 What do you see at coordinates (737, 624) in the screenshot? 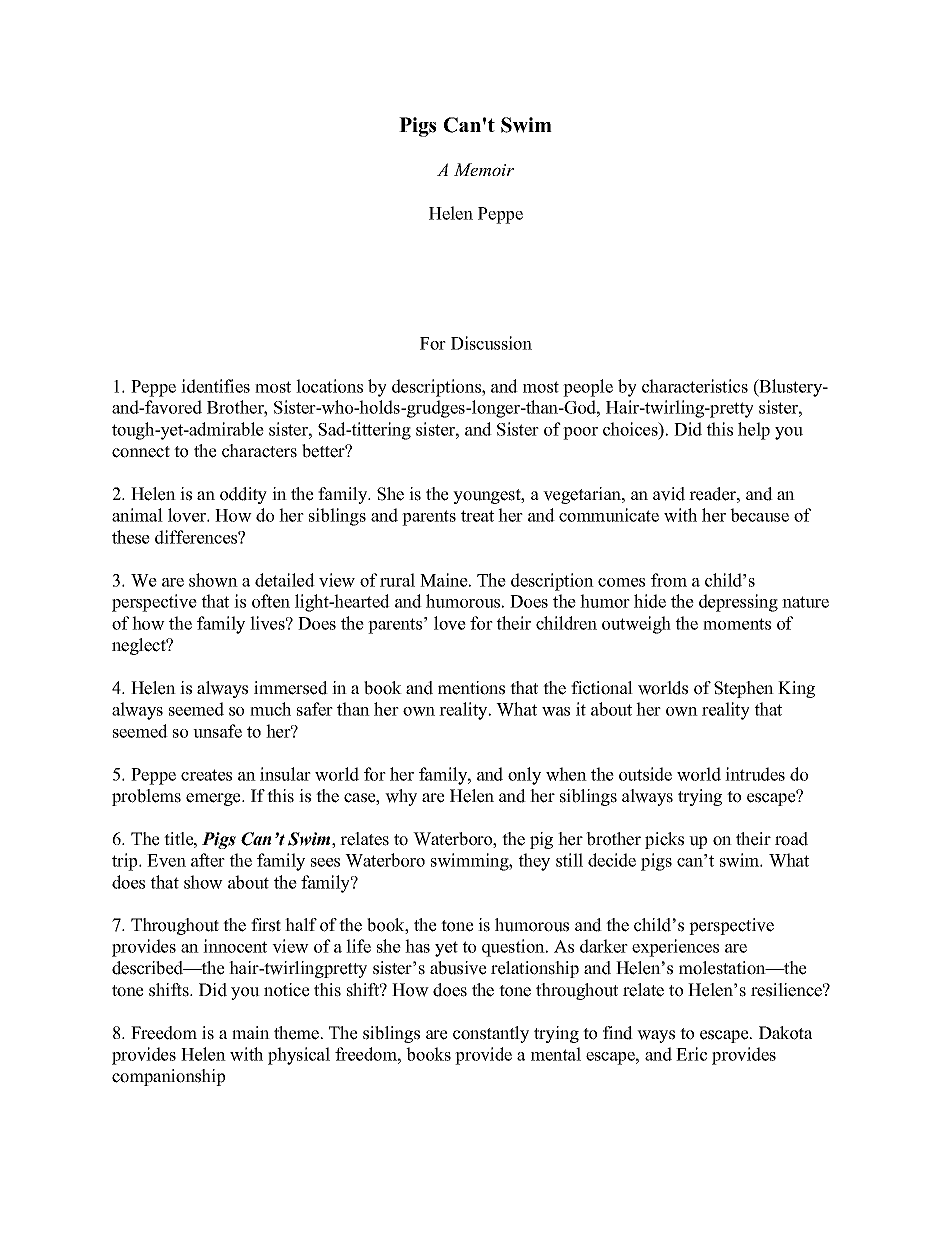
I see `moments` at bounding box center [737, 624].
